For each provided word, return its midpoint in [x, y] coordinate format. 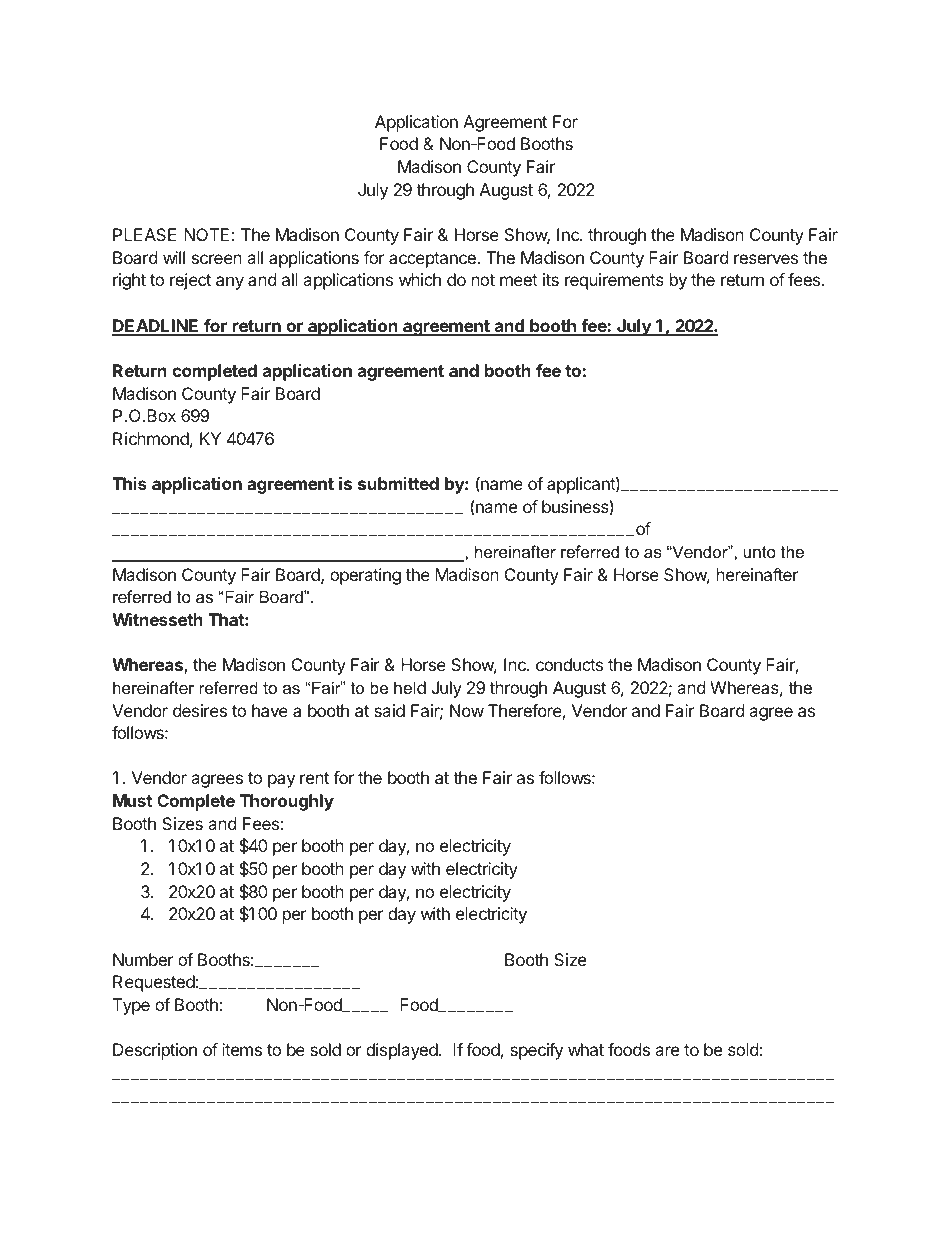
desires [200, 710]
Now [467, 710]
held [410, 687]
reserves [766, 259]
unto [760, 552]
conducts [569, 664]
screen [217, 259]
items [242, 1049]
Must [132, 800]
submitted [398, 483]
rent [314, 778]
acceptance [433, 260]
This [129, 483]
